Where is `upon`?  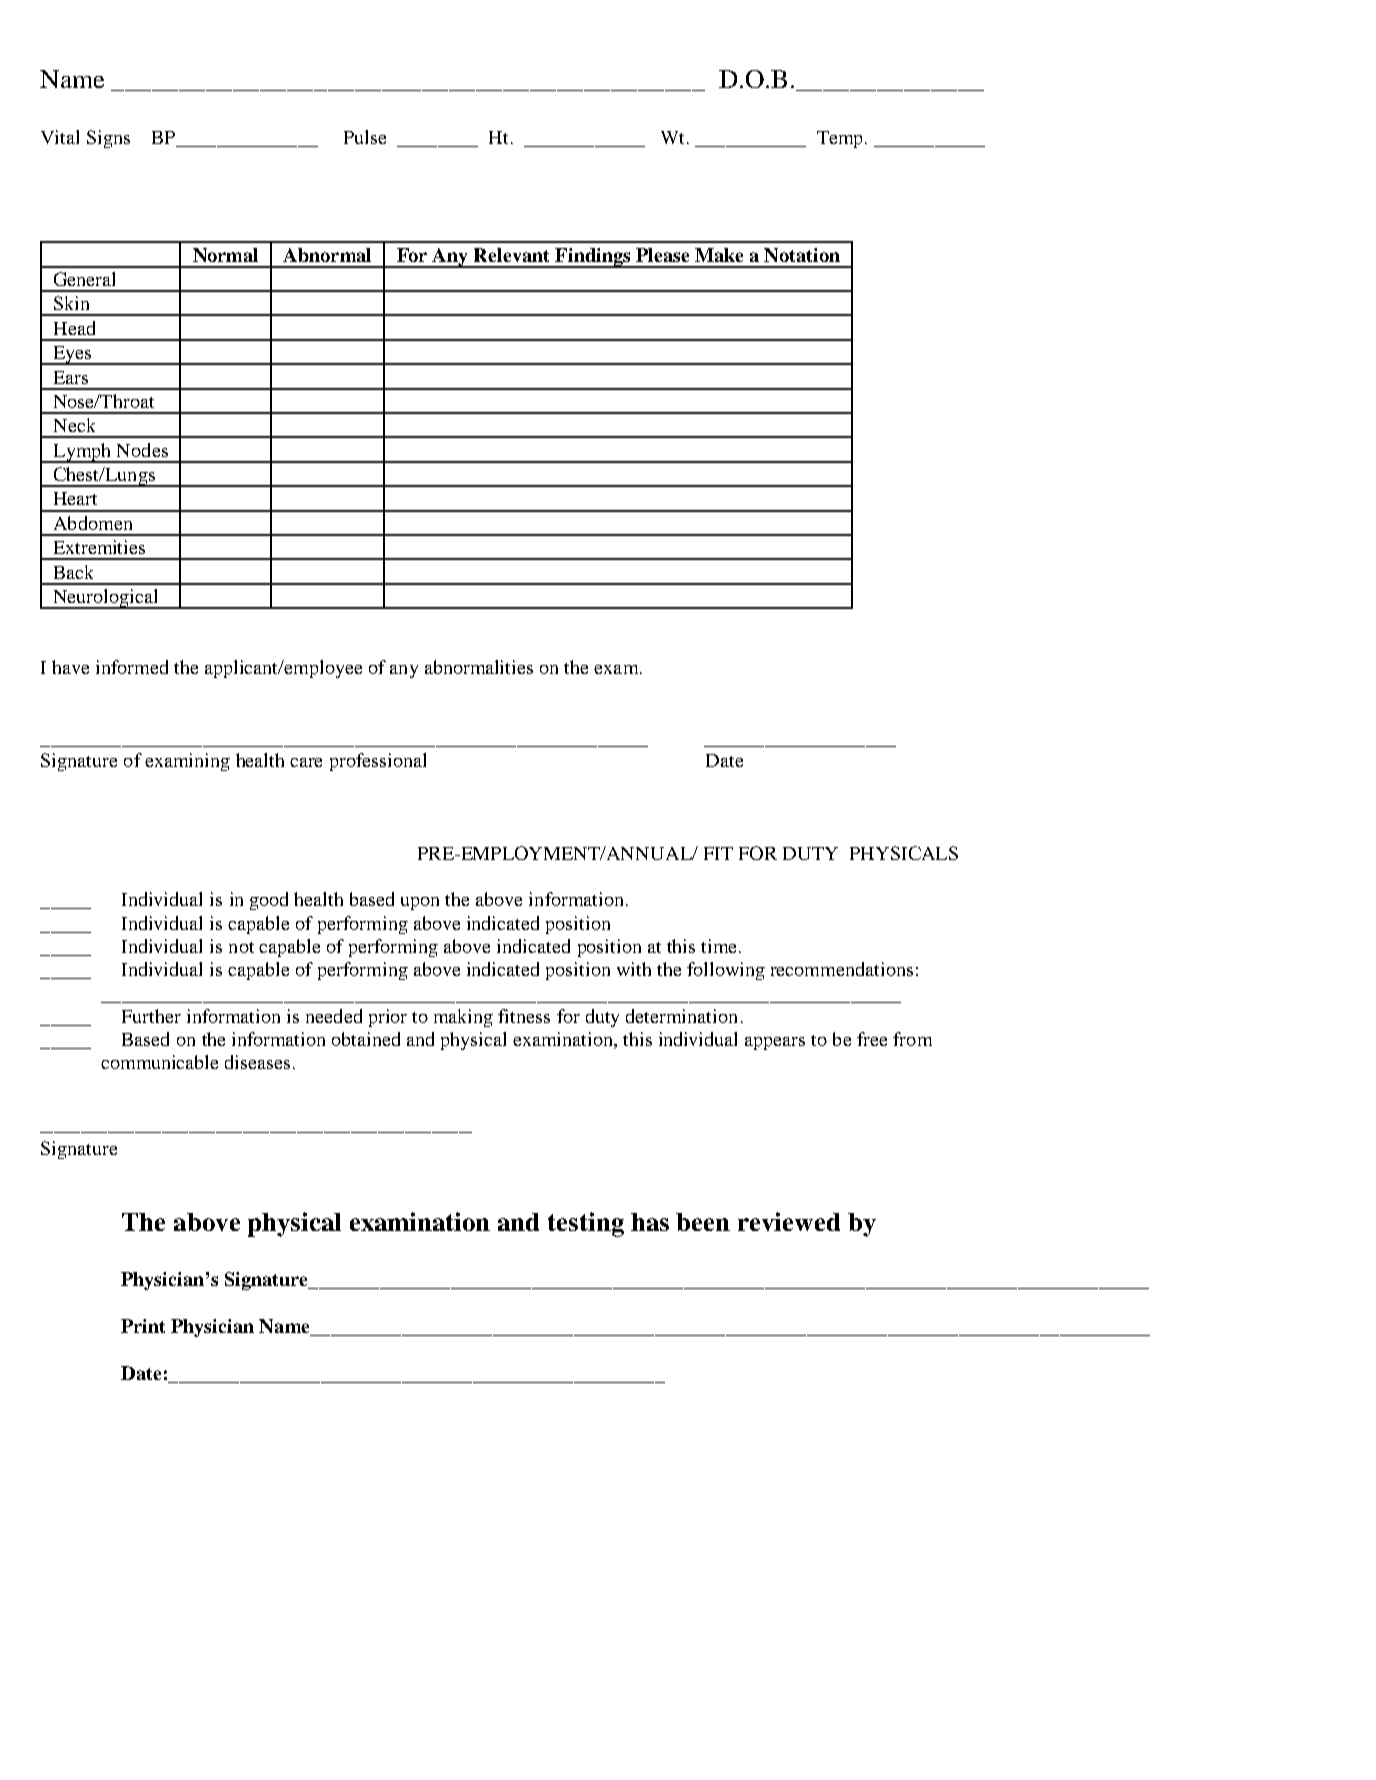 upon is located at coordinates (420, 903).
